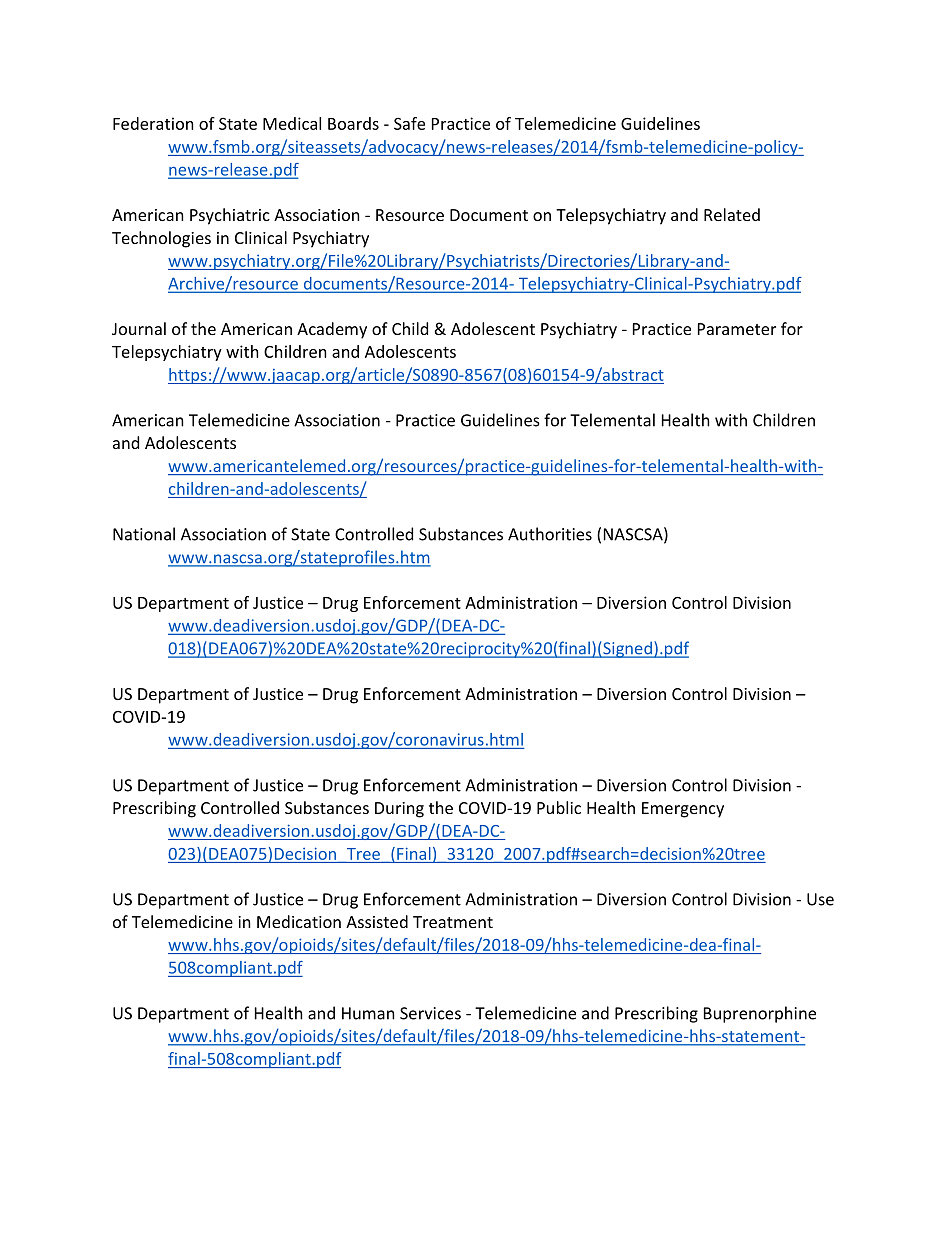 The width and height of the screenshot is (952, 1233). What do you see at coordinates (559, 807) in the screenshot?
I see `Public` at bounding box center [559, 807].
